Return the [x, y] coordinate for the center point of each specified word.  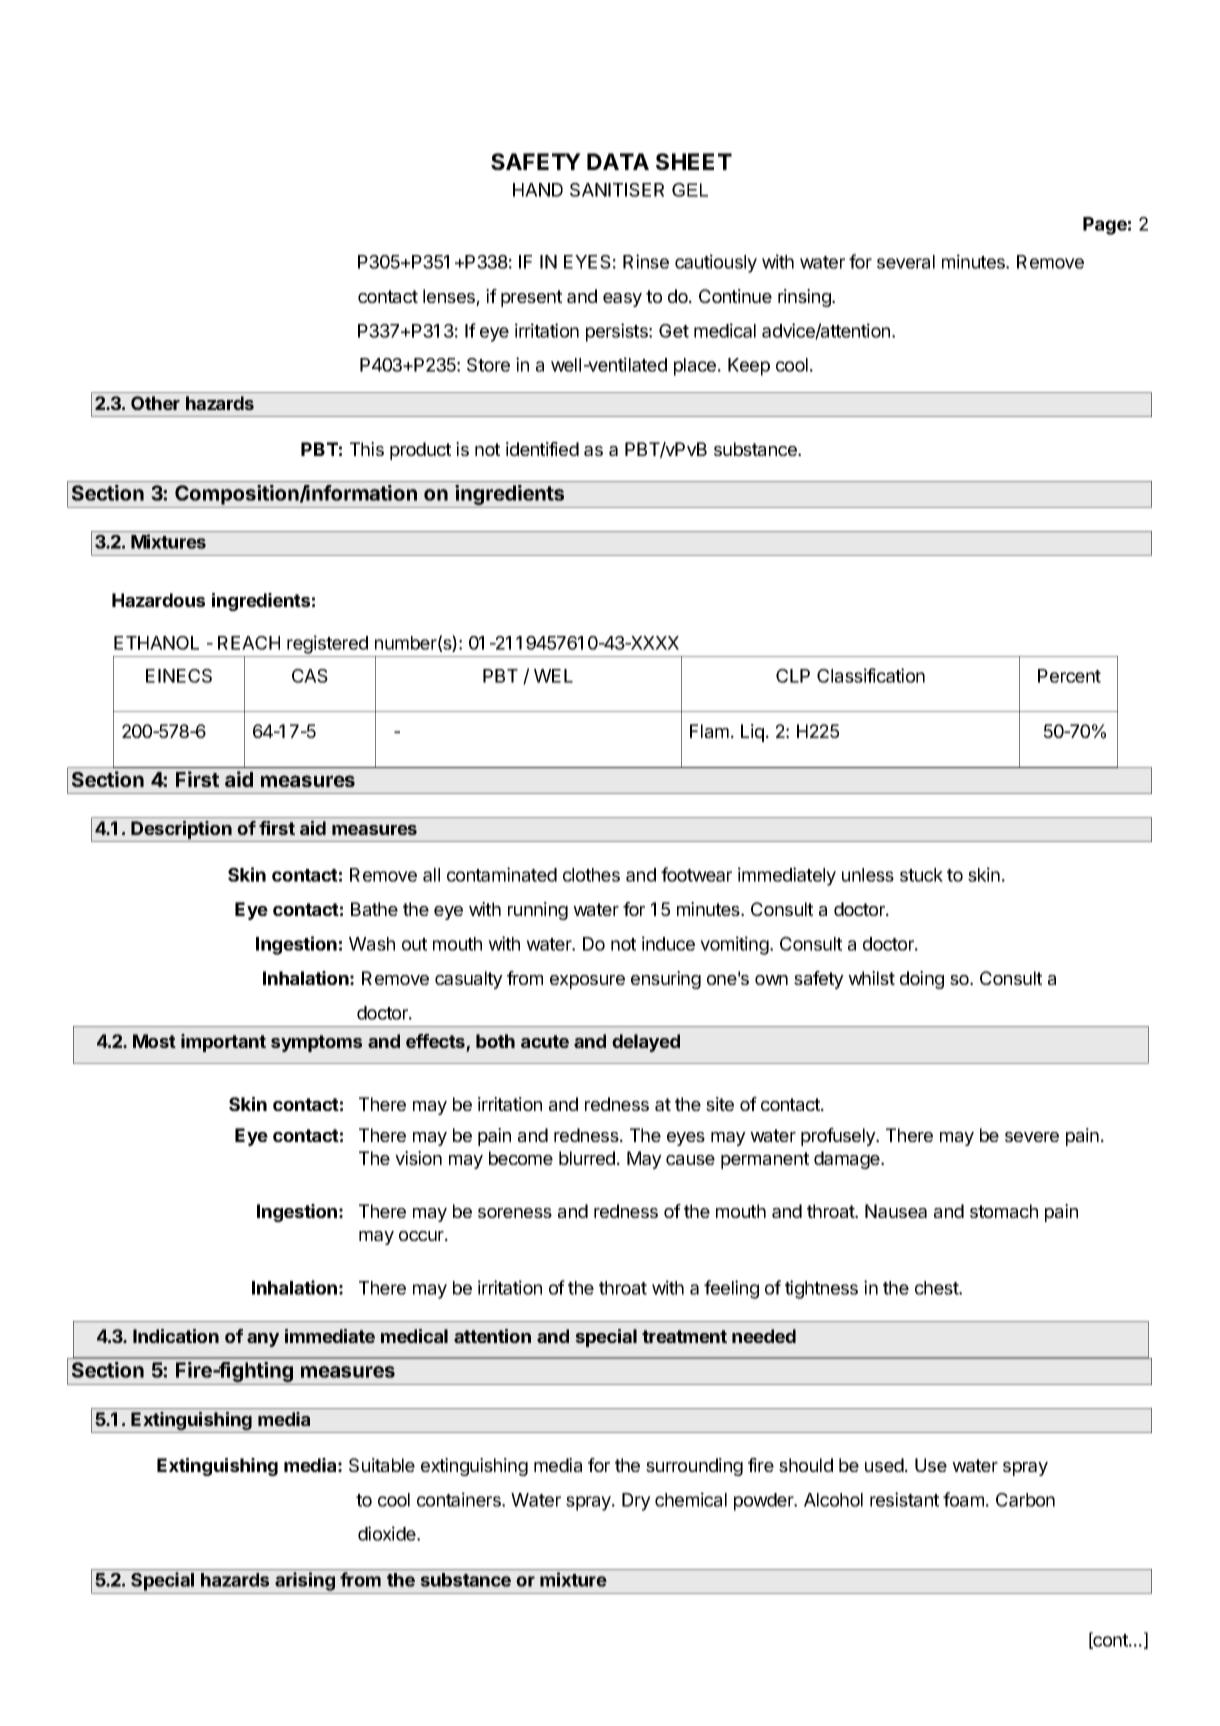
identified [542, 449]
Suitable [382, 1465]
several [906, 262]
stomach [1004, 1211]
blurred [587, 1158]
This [367, 449]
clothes [591, 875]
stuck [921, 875]
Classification [871, 675]
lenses [450, 297]
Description [182, 831]
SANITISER [617, 190]
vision [418, 1158]
